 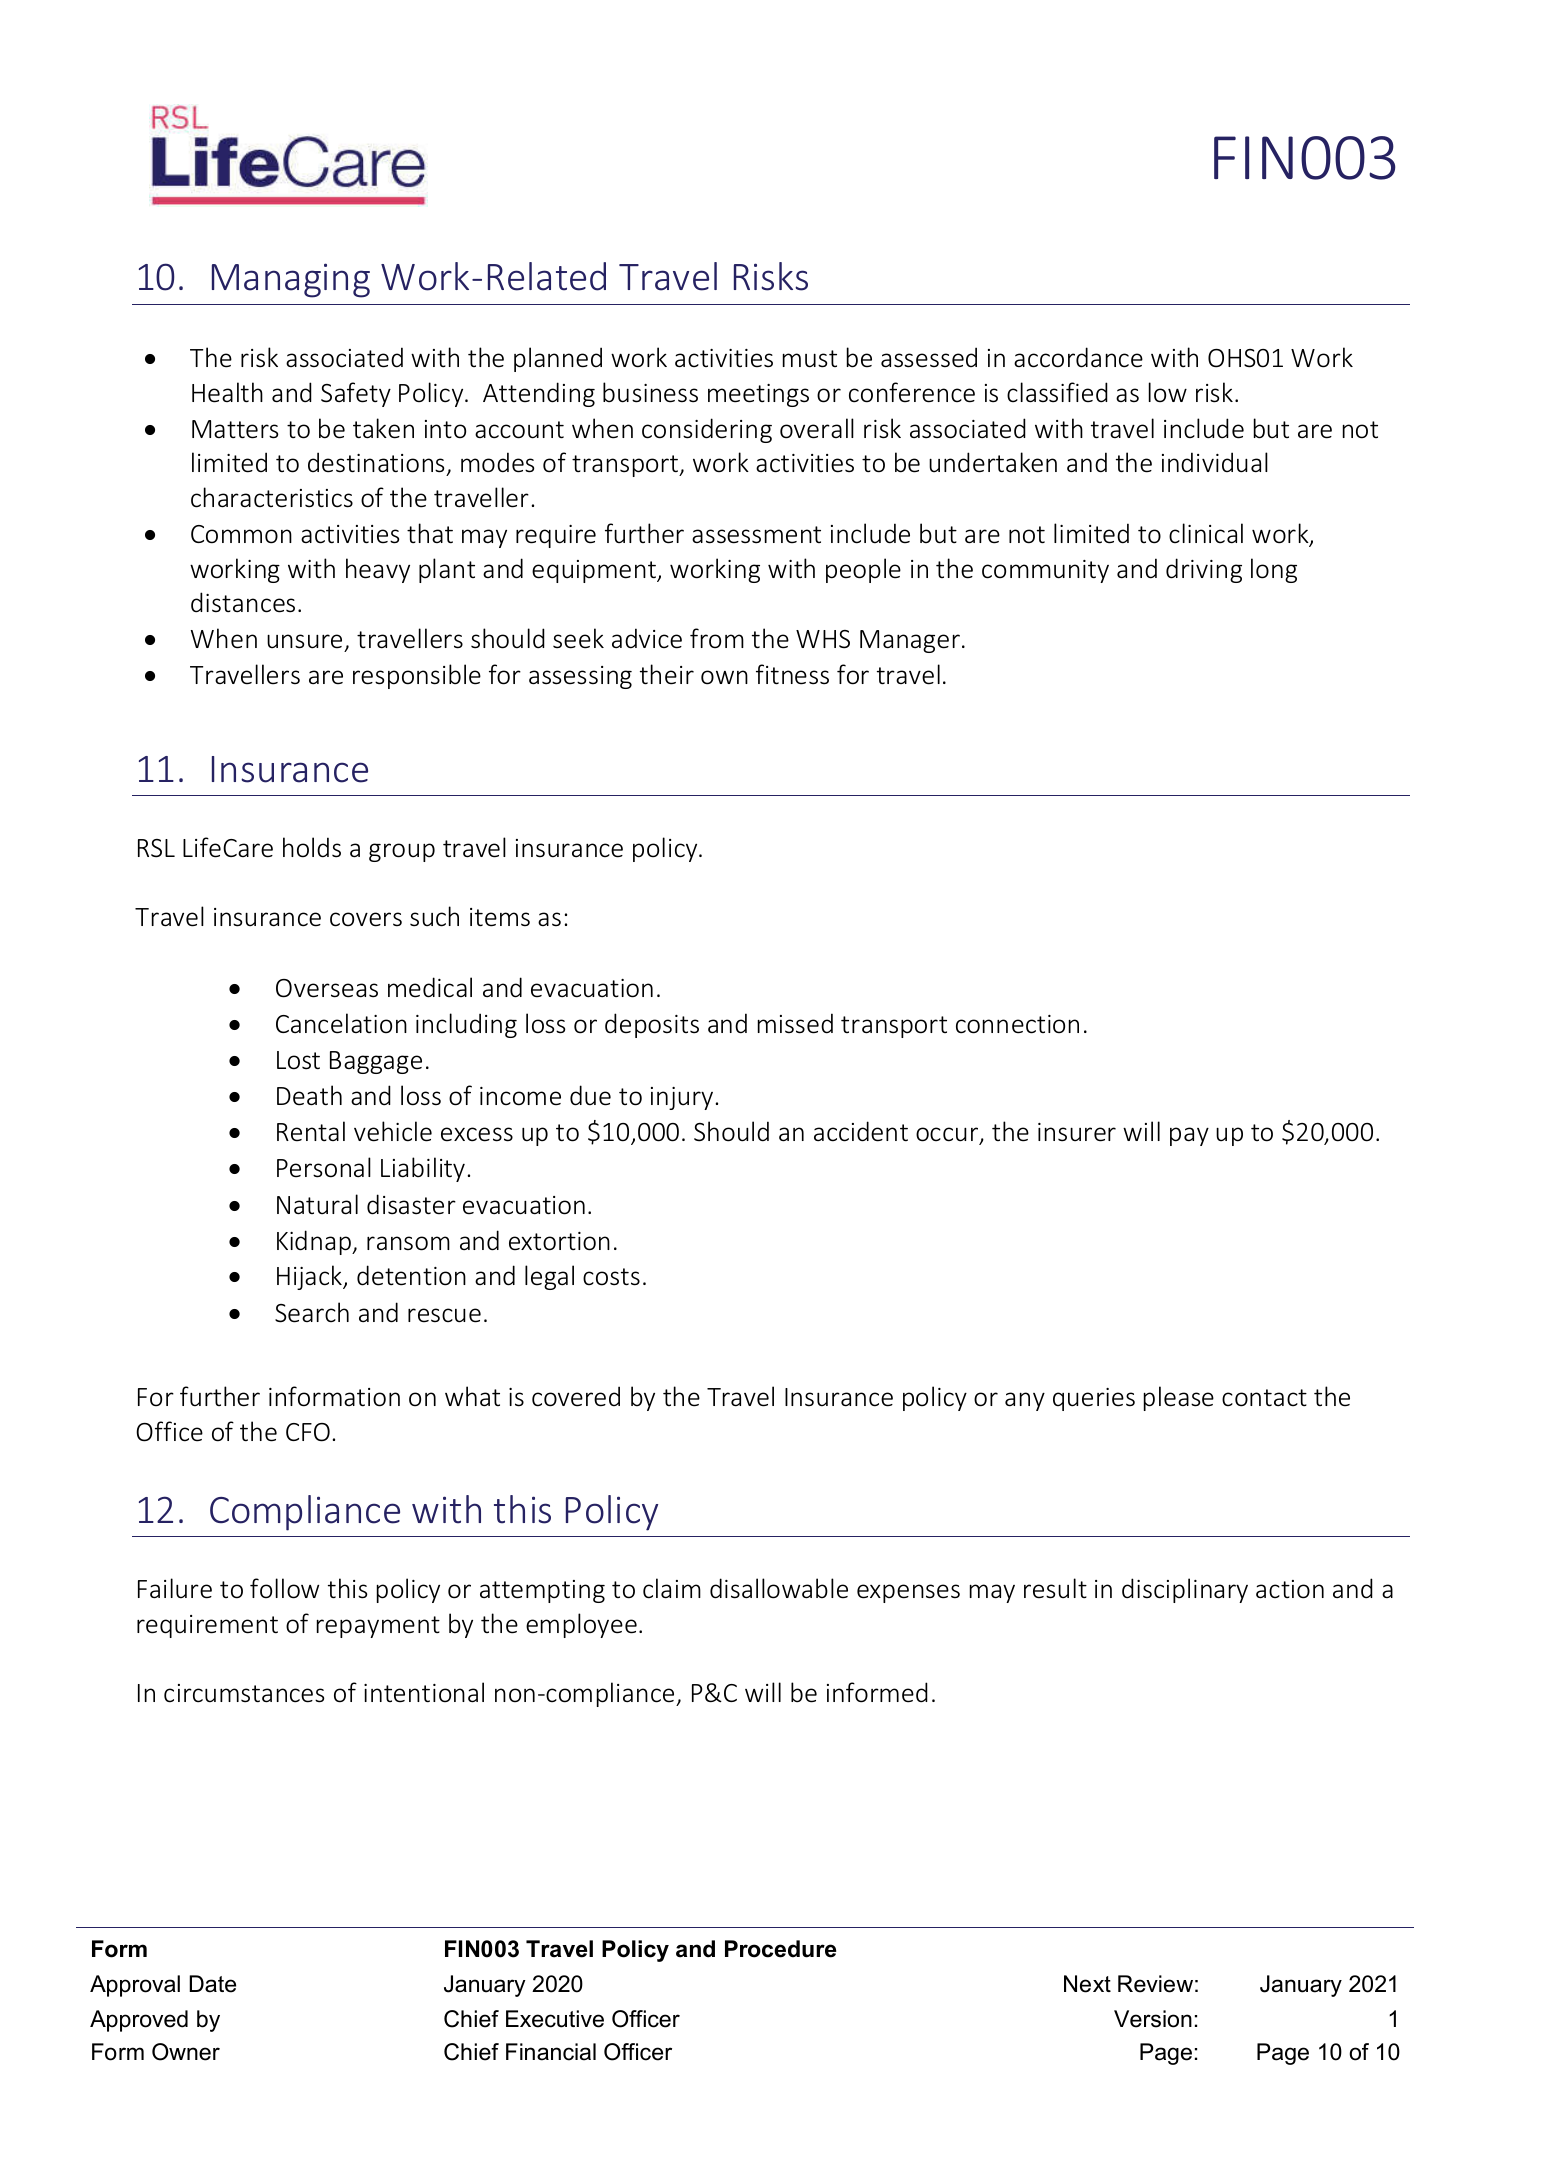 What do you see at coordinates (758, 395) in the screenshot?
I see `meetings` at bounding box center [758, 395].
